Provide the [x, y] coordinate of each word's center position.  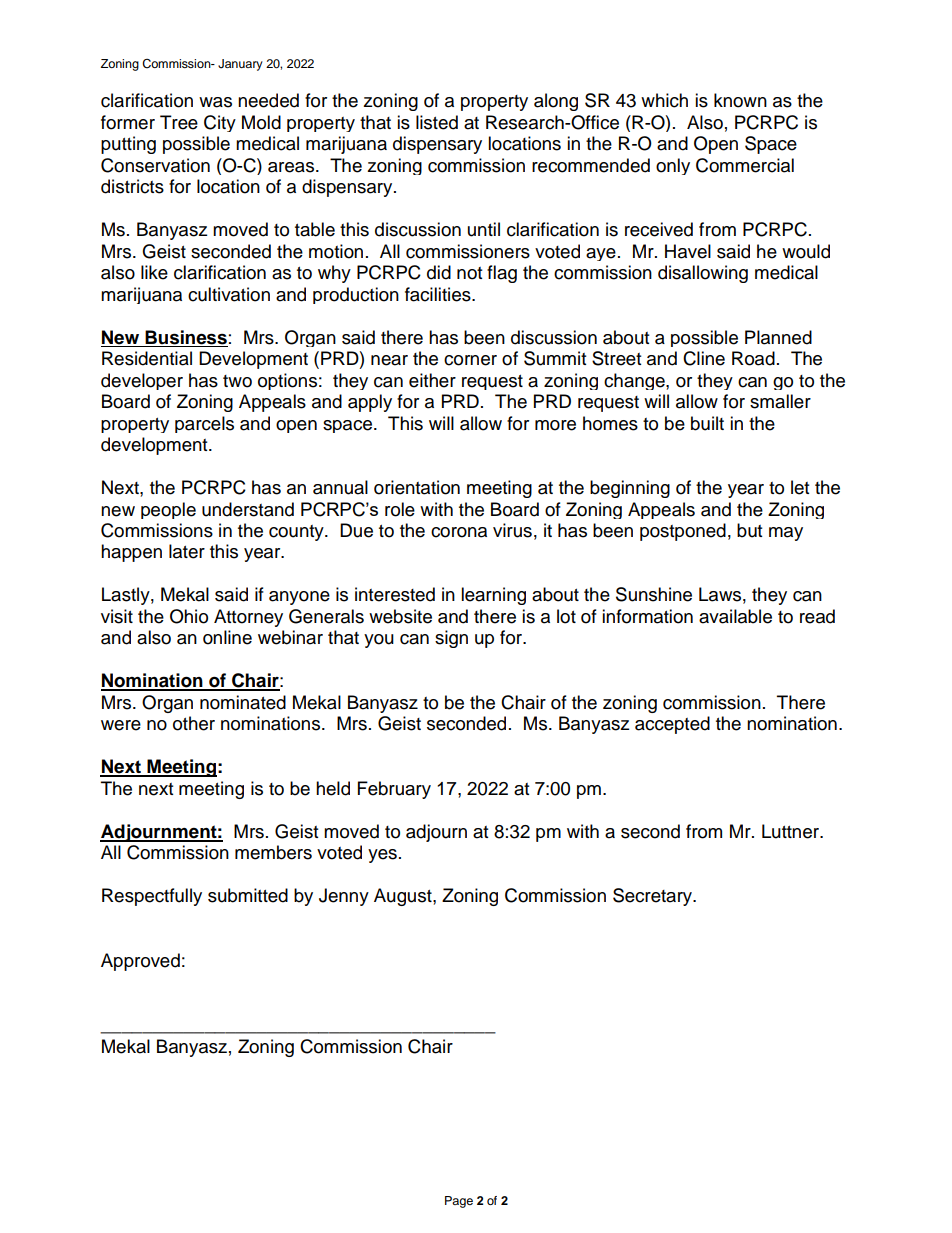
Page [459, 1202]
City [220, 123]
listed [437, 122]
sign [451, 639]
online [227, 637]
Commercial [745, 165]
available [735, 616]
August [404, 897]
